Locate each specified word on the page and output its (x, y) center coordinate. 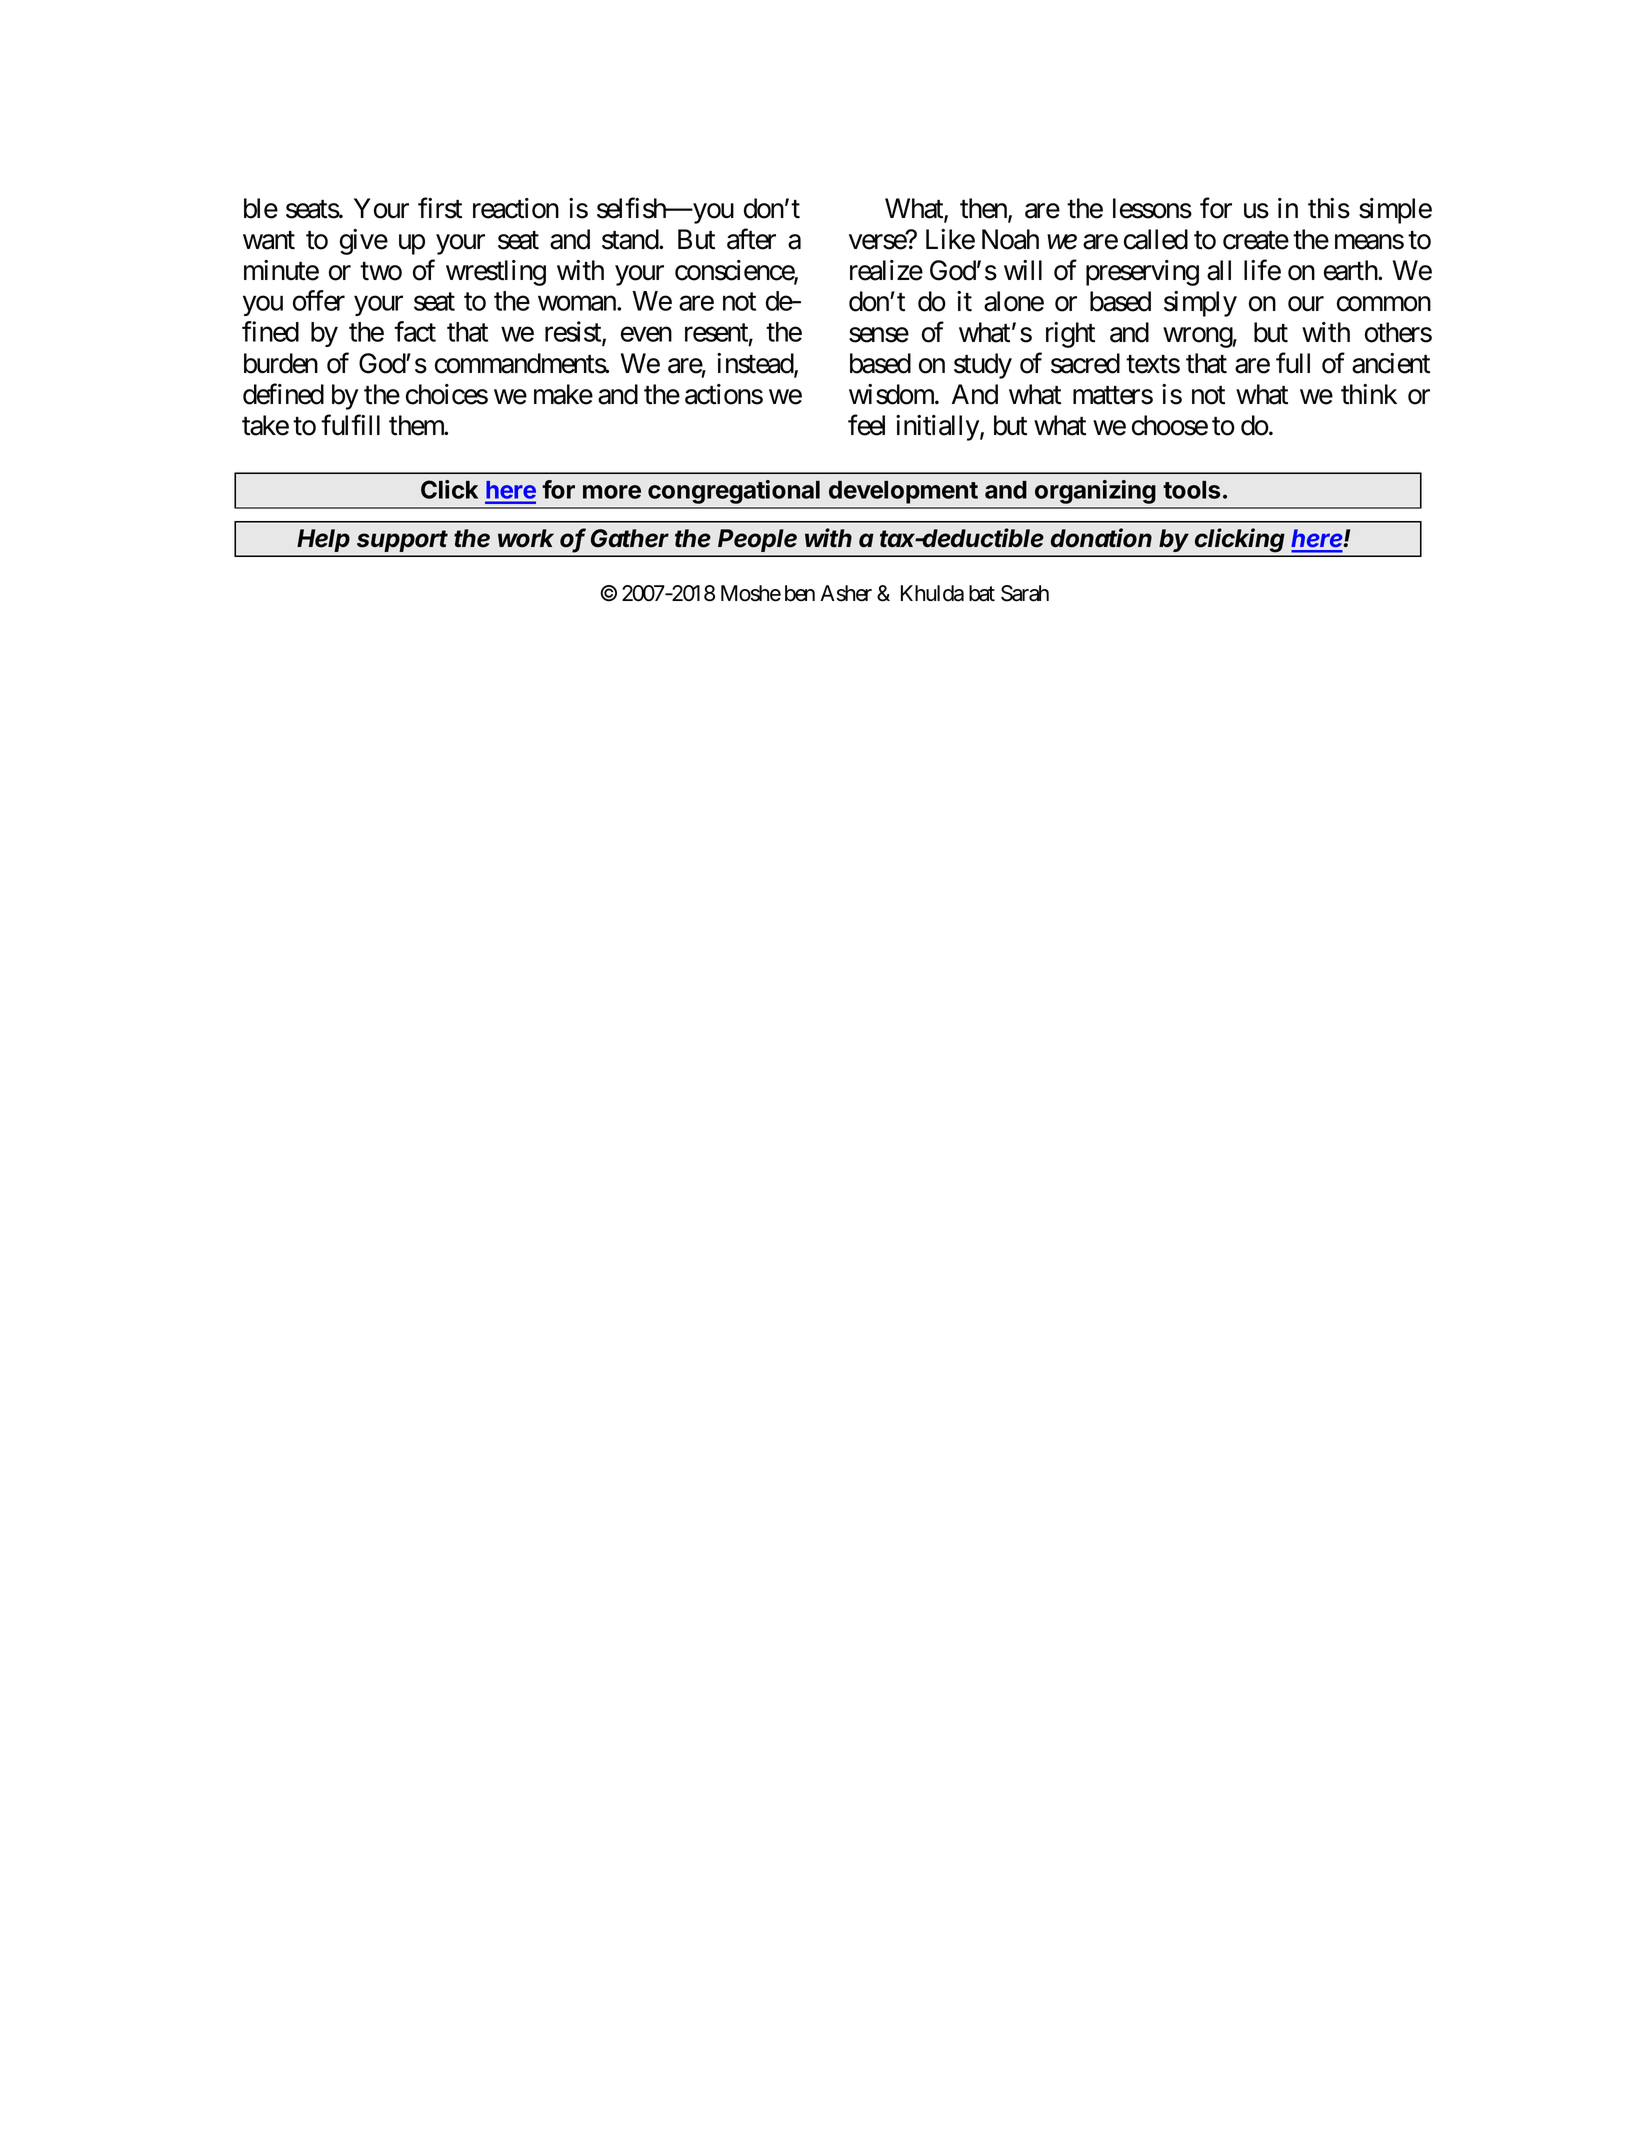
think (1369, 394)
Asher (846, 593)
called (1156, 239)
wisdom (892, 394)
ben (800, 593)
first (440, 208)
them (417, 425)
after (751, 239)
